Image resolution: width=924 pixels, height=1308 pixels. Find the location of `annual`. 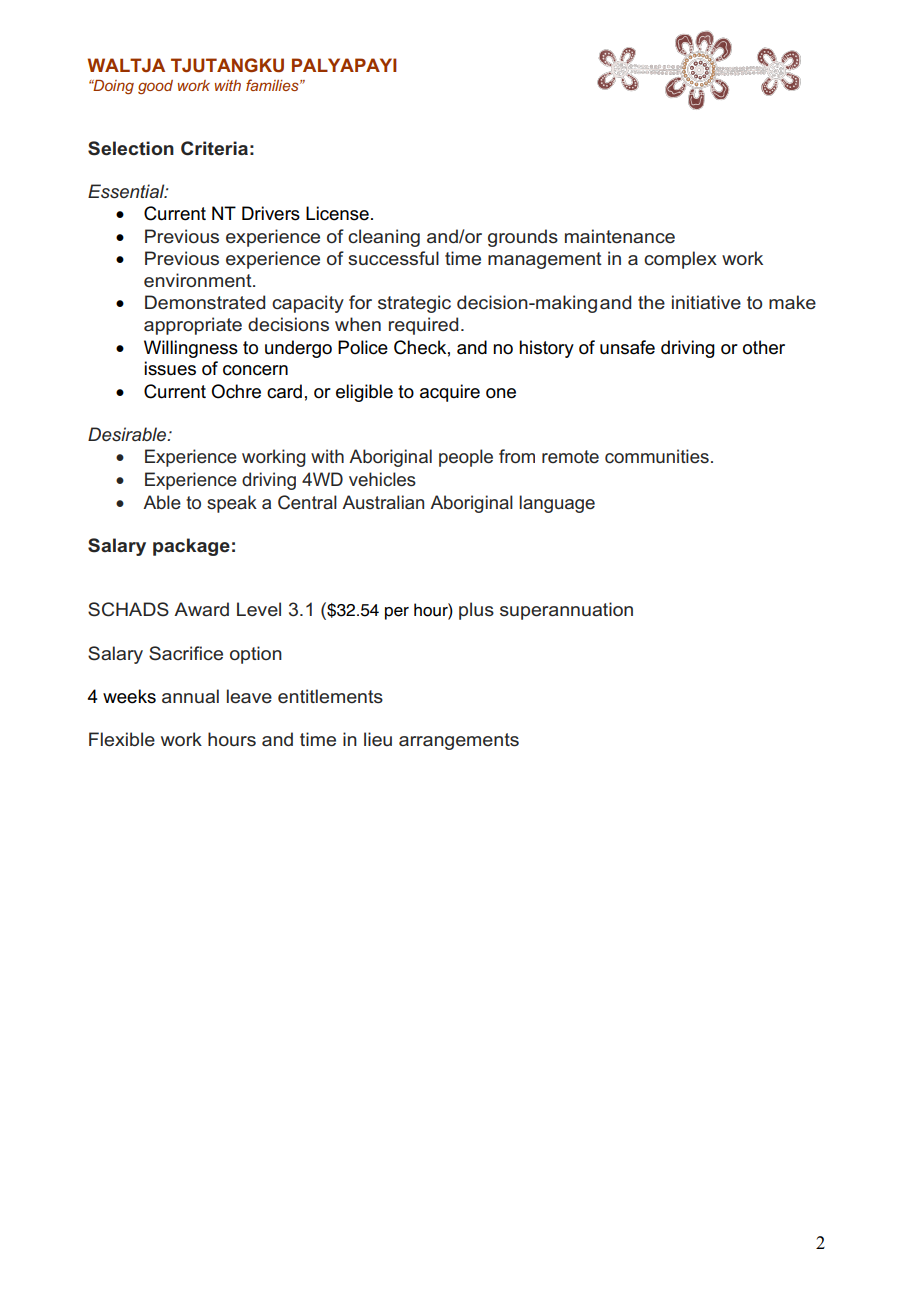

annual is located at coordinates (190, 696).
